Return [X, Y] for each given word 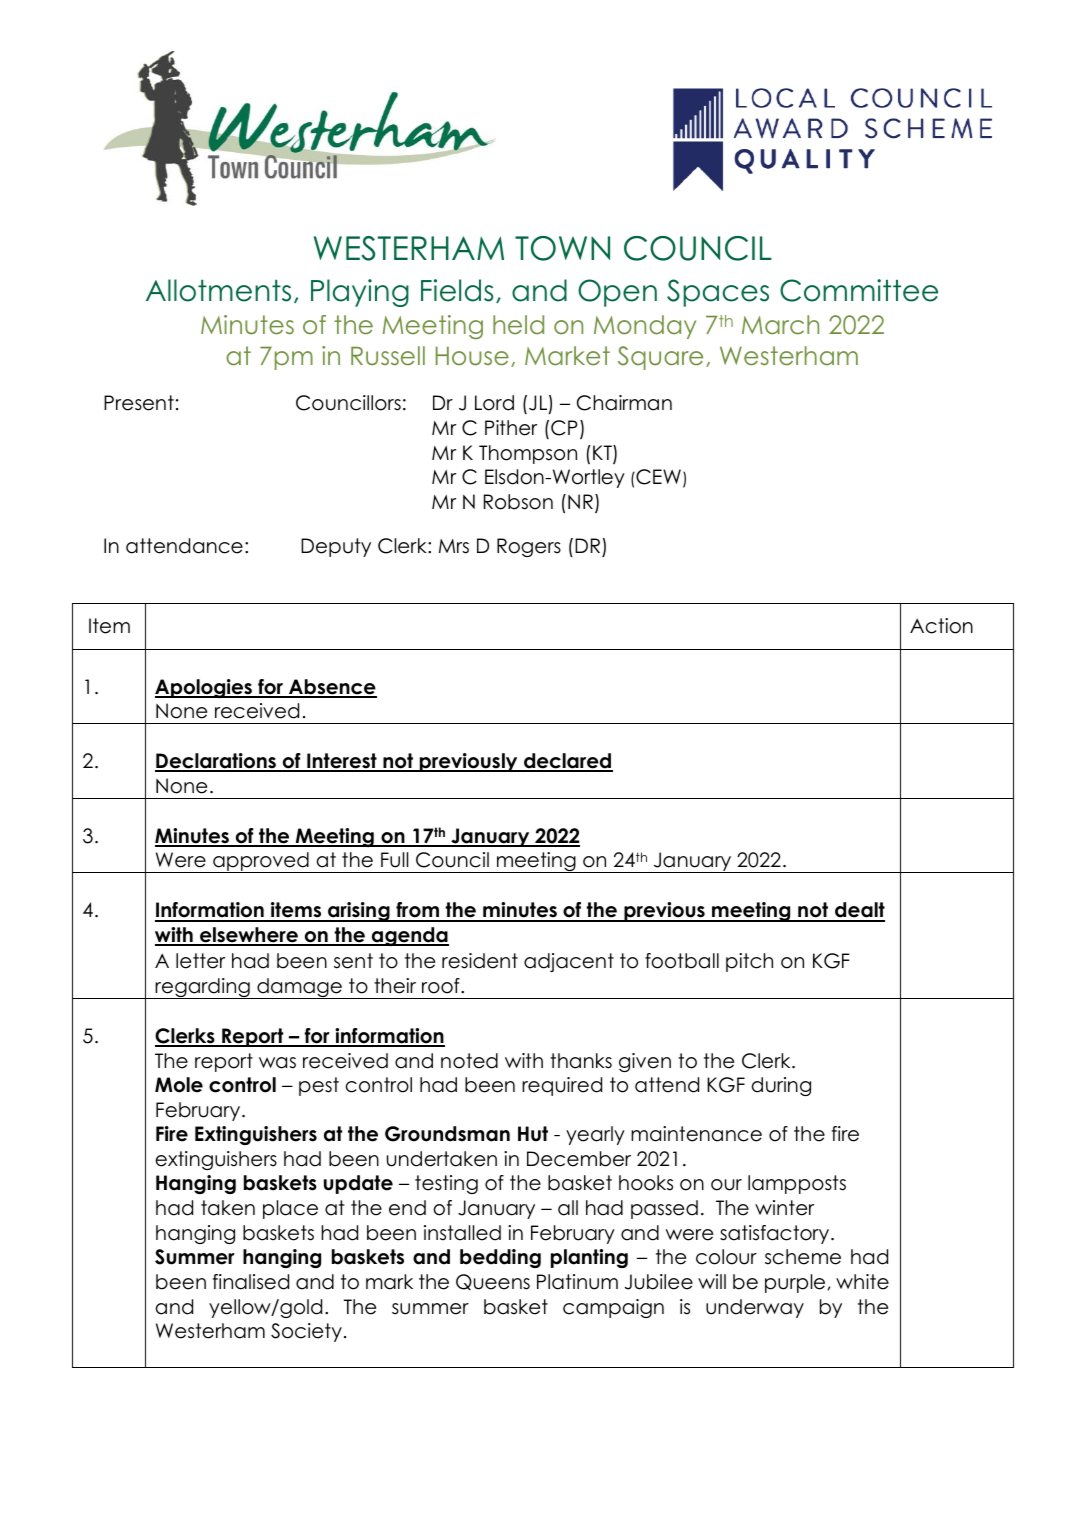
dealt [859, 911]
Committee [859, 290]
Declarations [216, 762]
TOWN [562, 248]
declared [567, 762]
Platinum [577, 1282]
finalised [251, 1282]
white [862, 1282]
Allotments [218, 290]
